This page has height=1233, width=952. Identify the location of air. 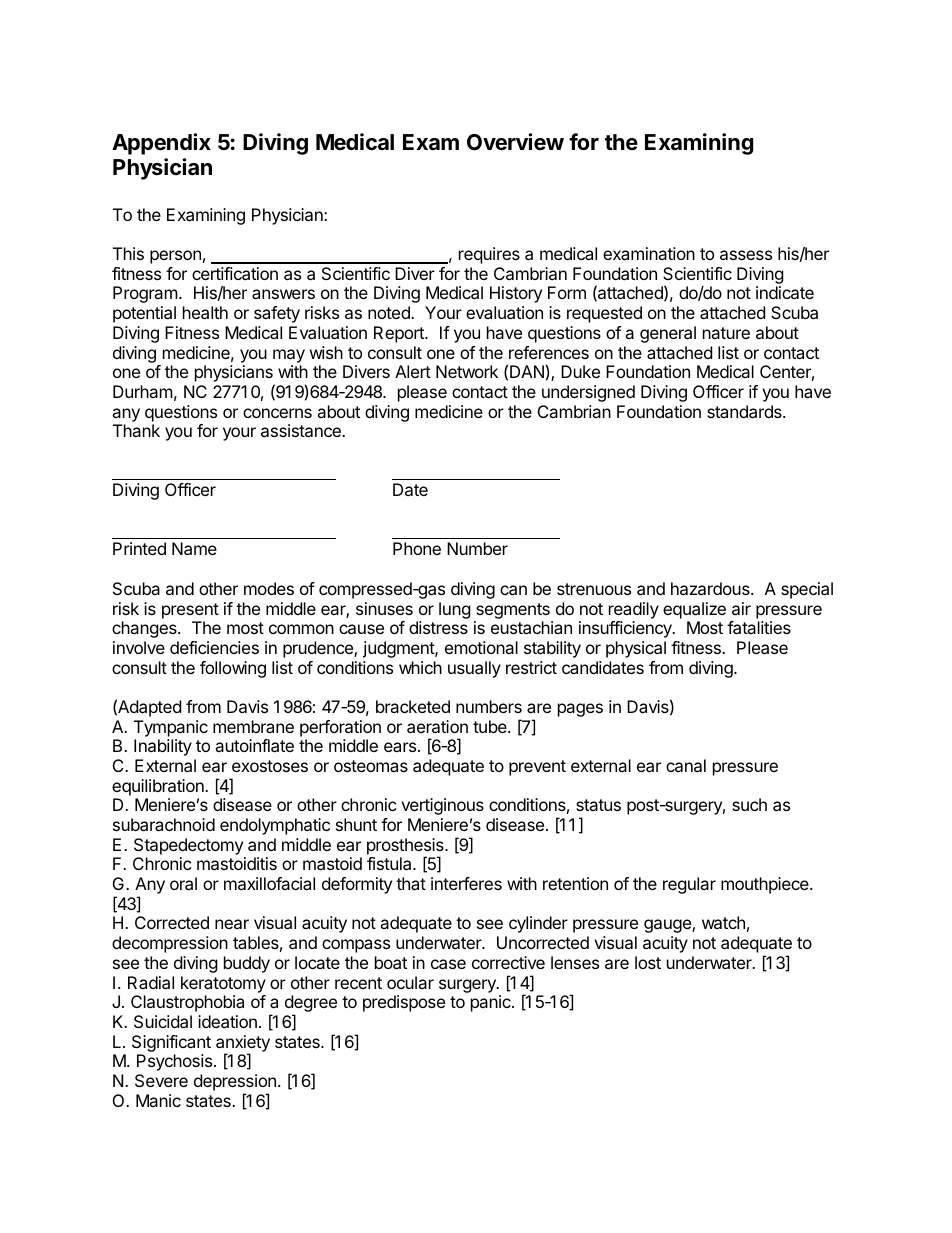
(741, 608).
